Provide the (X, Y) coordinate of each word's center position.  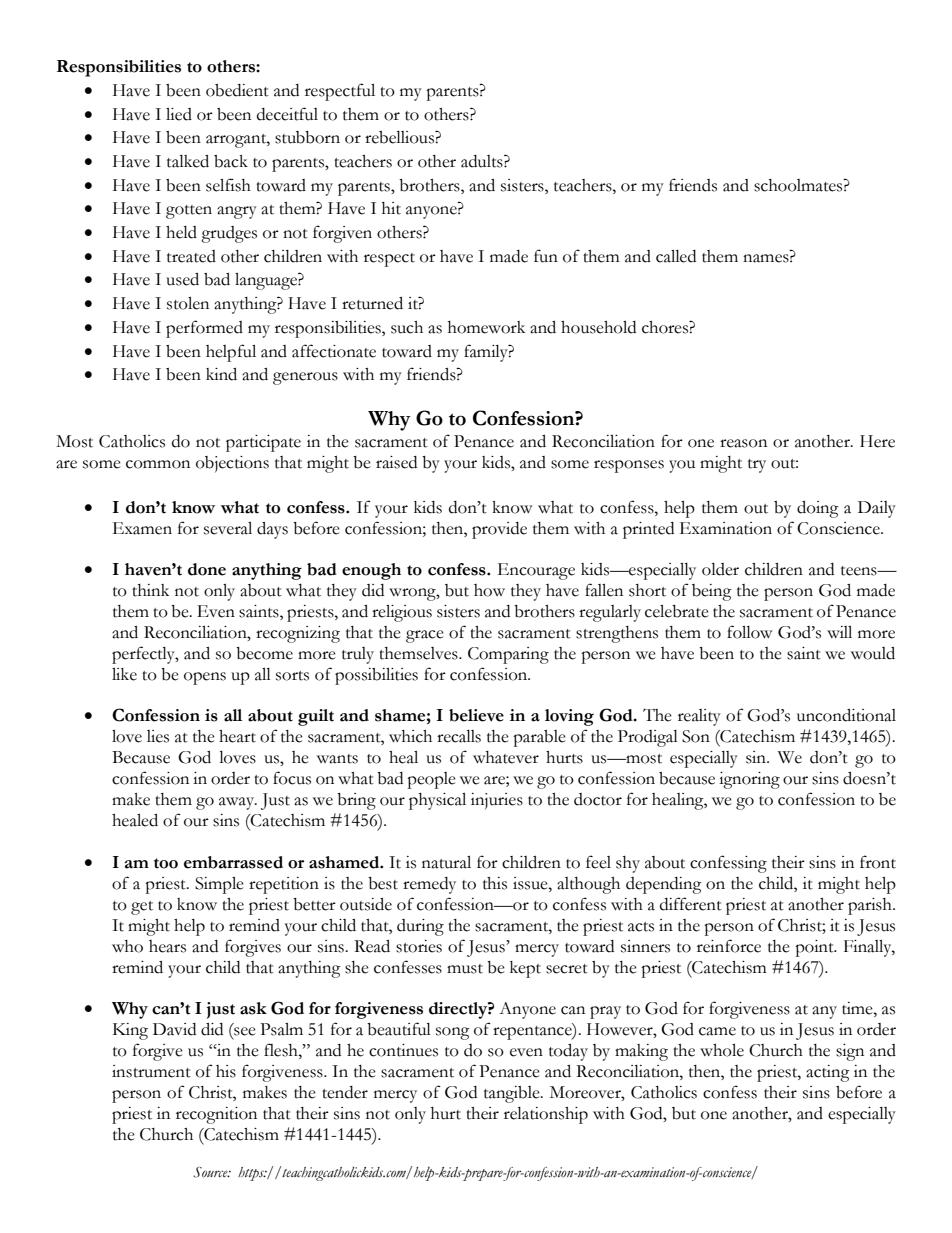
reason (743, 443)
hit (391, 208)
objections (232, 464)
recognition (216, 1115)
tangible (513, 1094)
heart (237, 736)
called (676, 256)
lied (179, 114)
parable (539, 738)
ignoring (749, 780)
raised (396, 462)
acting (828, 1073)
